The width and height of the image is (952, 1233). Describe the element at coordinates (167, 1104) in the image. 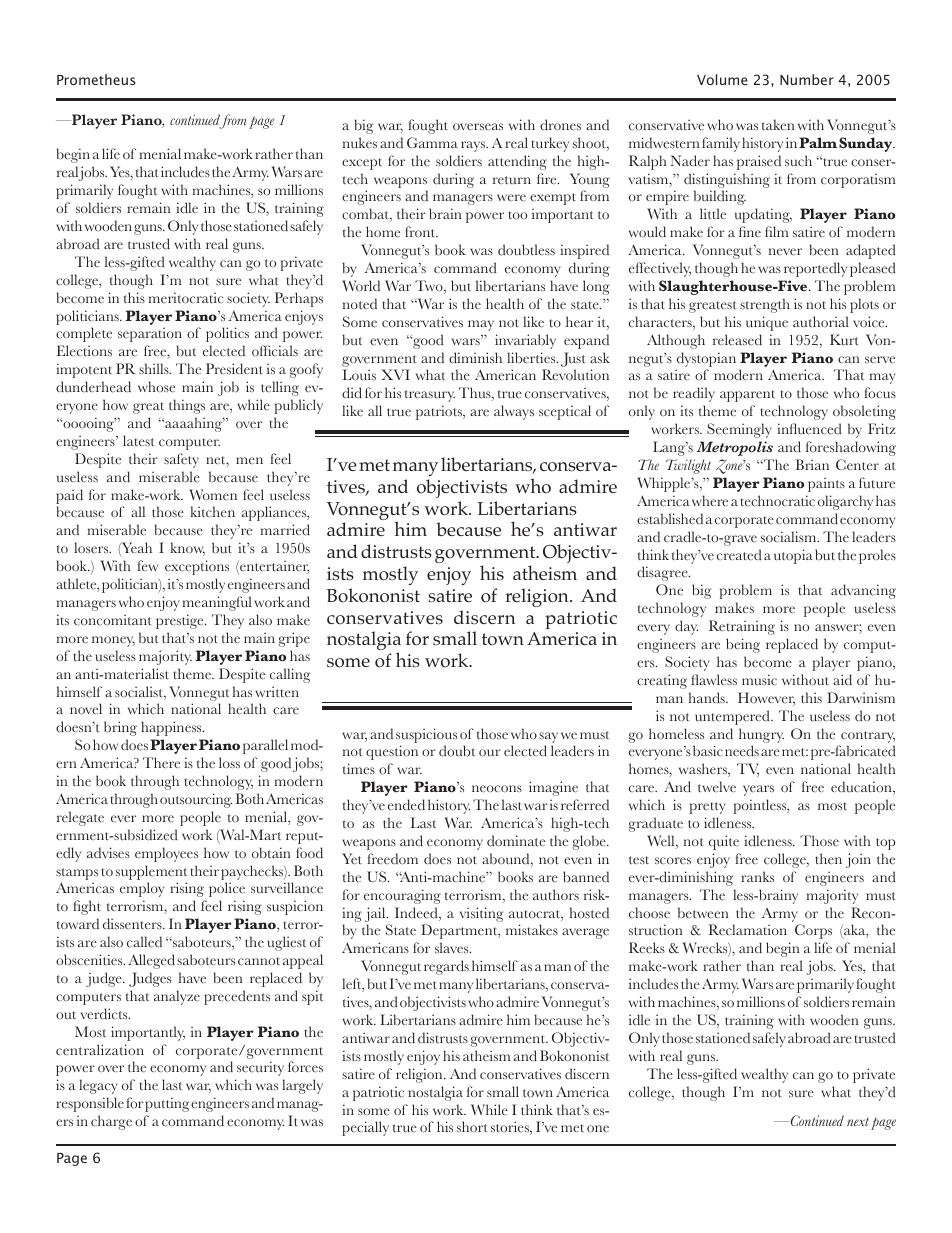

I see `putting` at that location.
